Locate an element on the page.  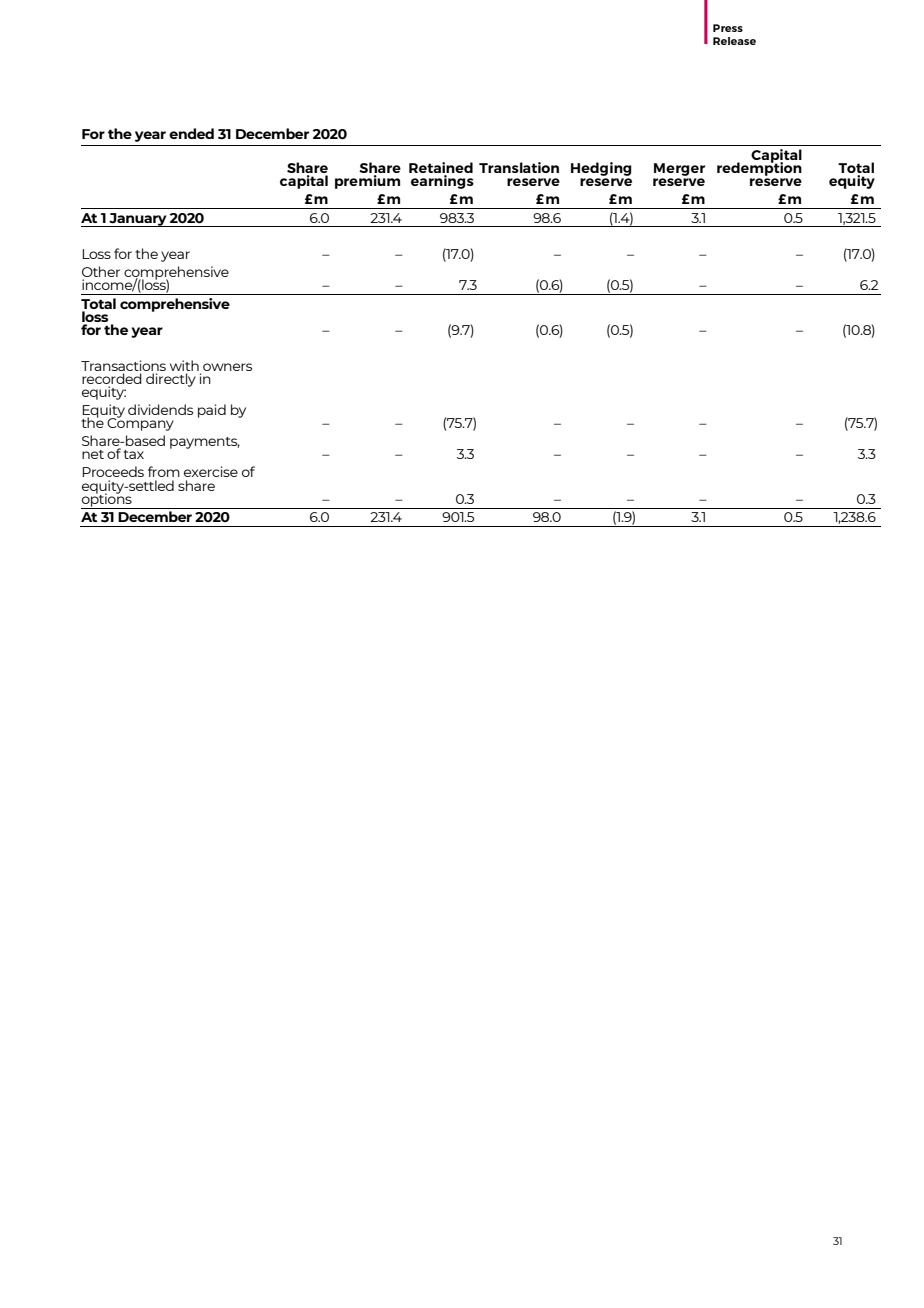
Release is located at coordinates (734, 41).
